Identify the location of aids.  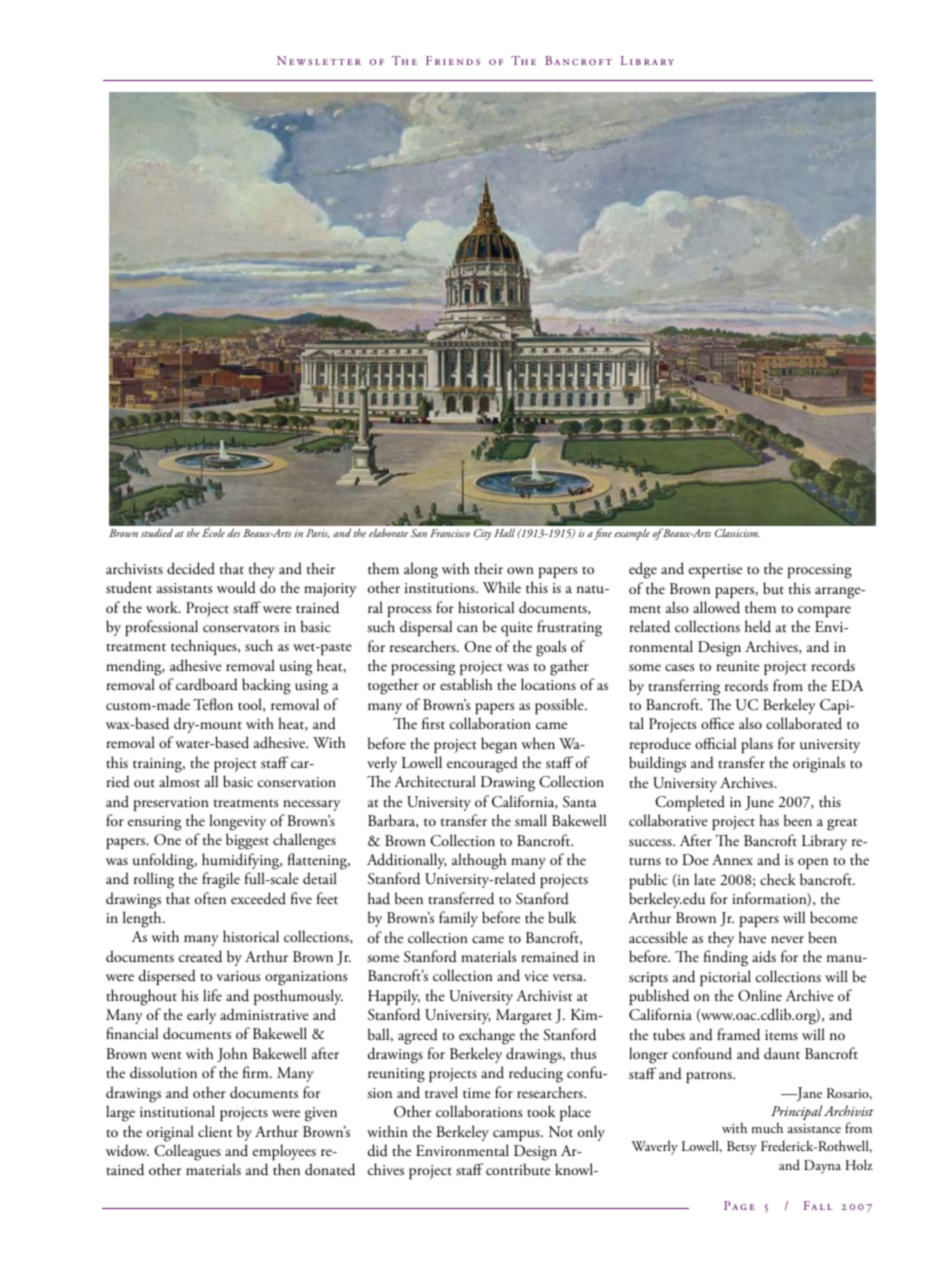
(764, 956).
